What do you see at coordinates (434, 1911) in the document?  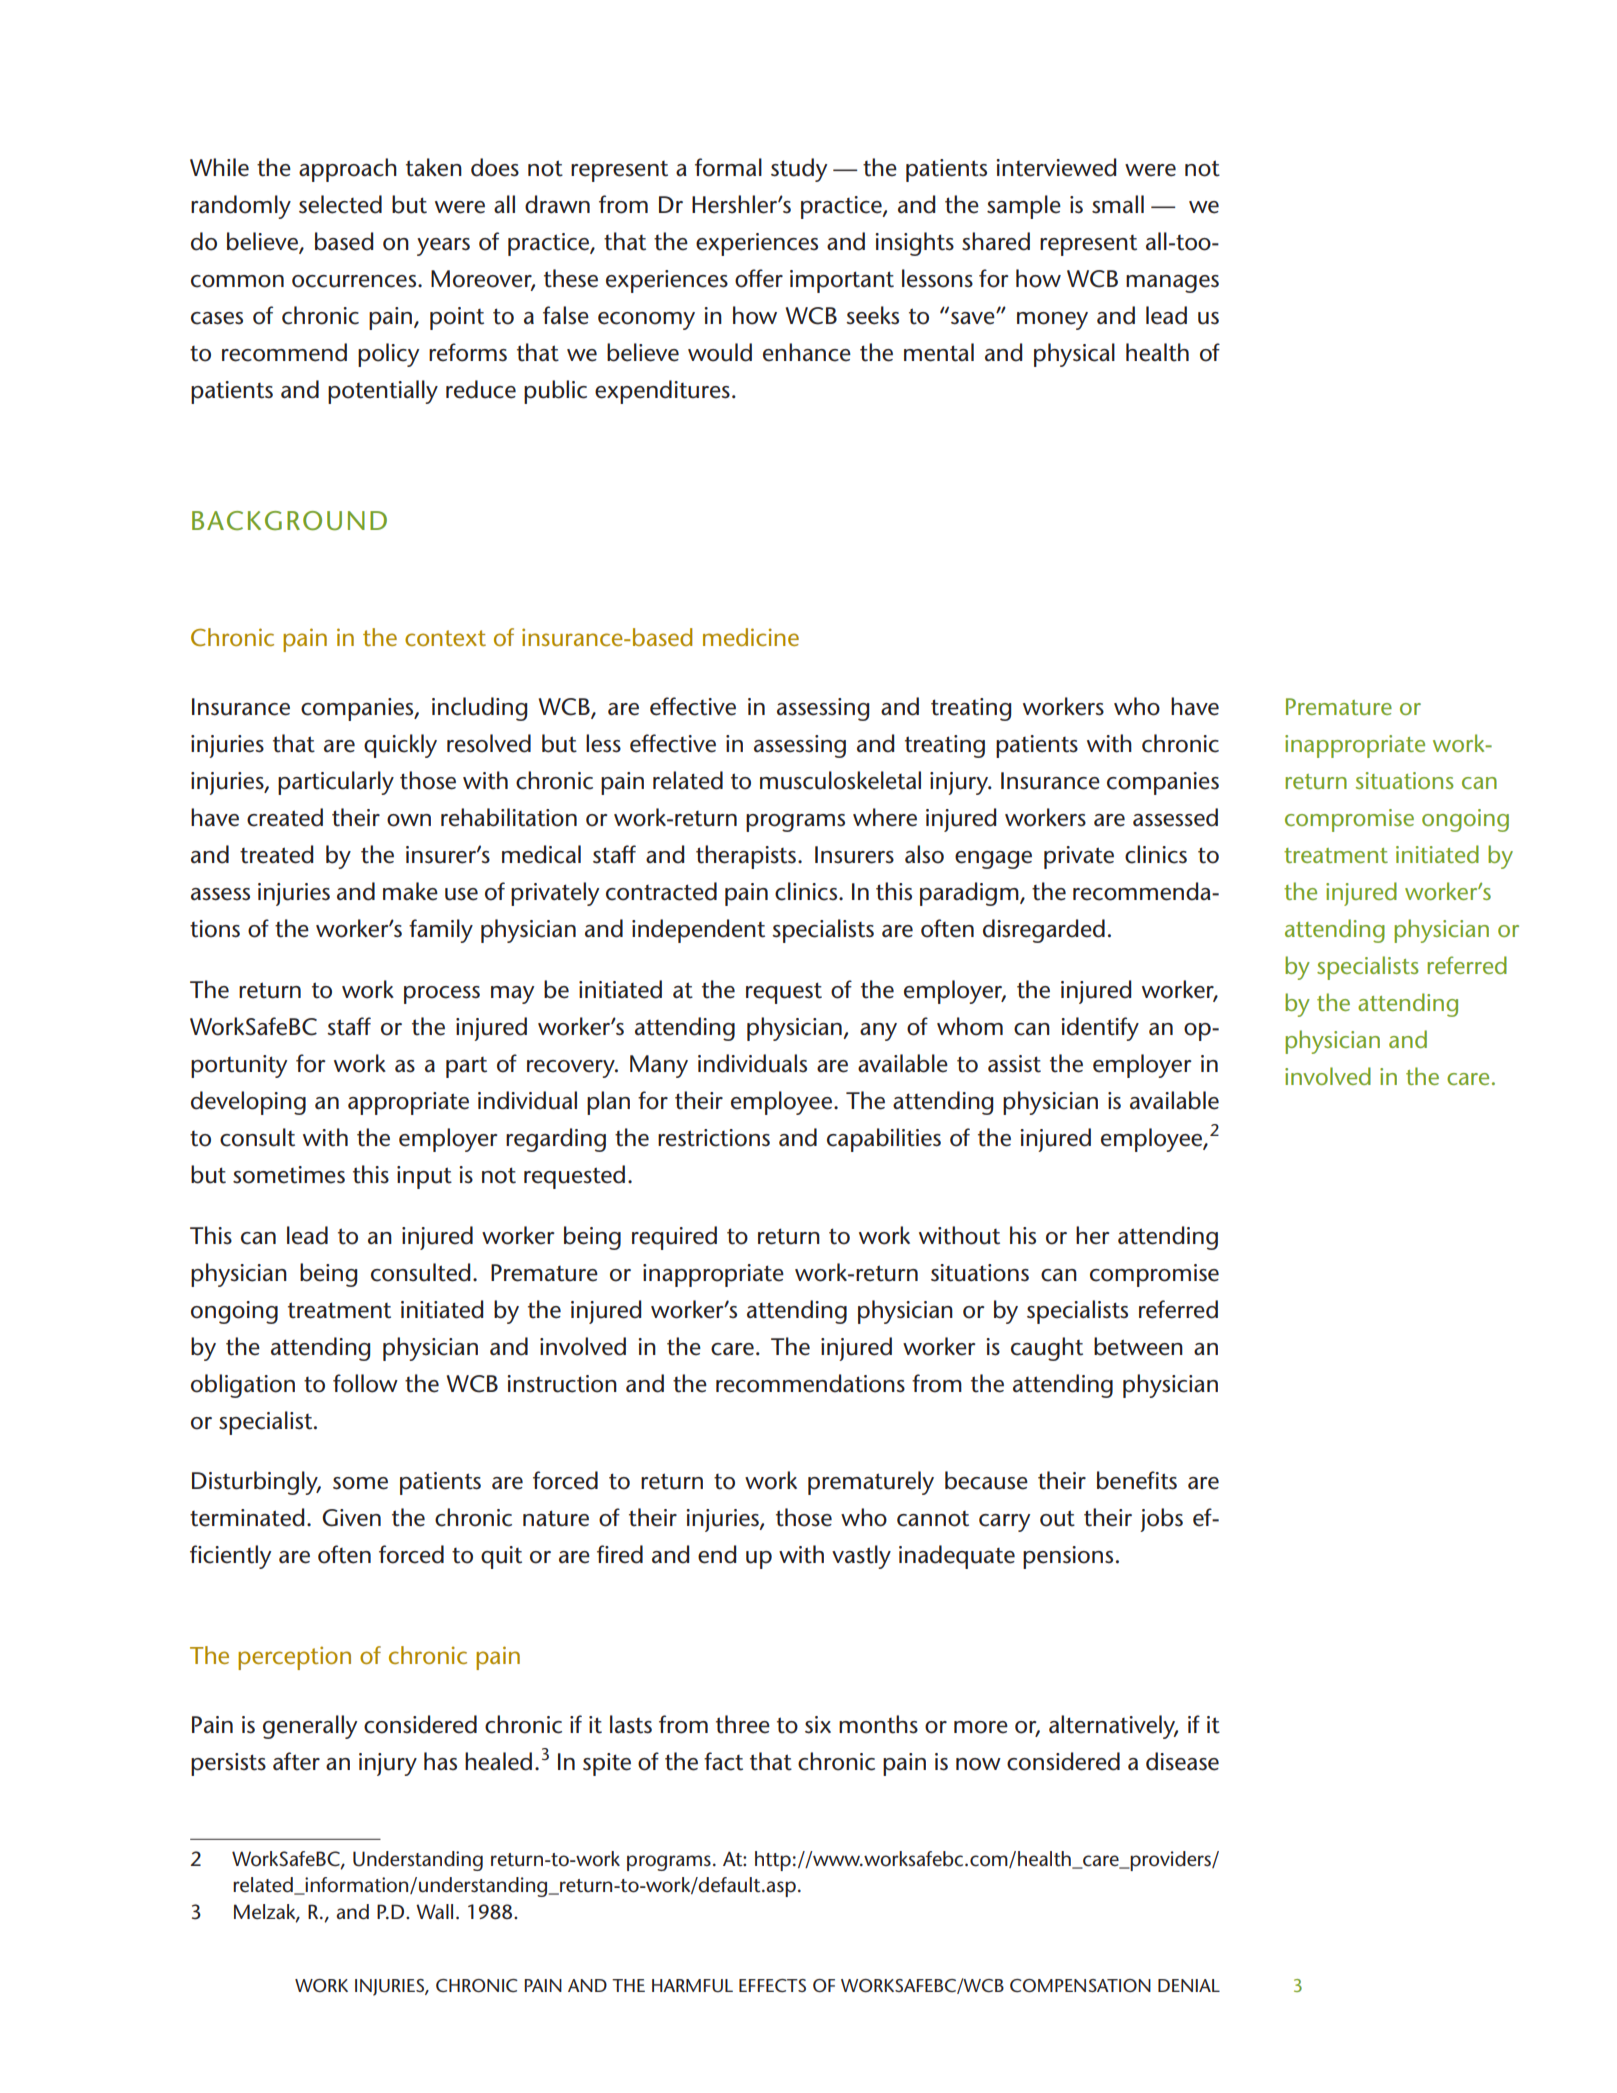 I see `Wall` at bounding box center [434, 1911].
